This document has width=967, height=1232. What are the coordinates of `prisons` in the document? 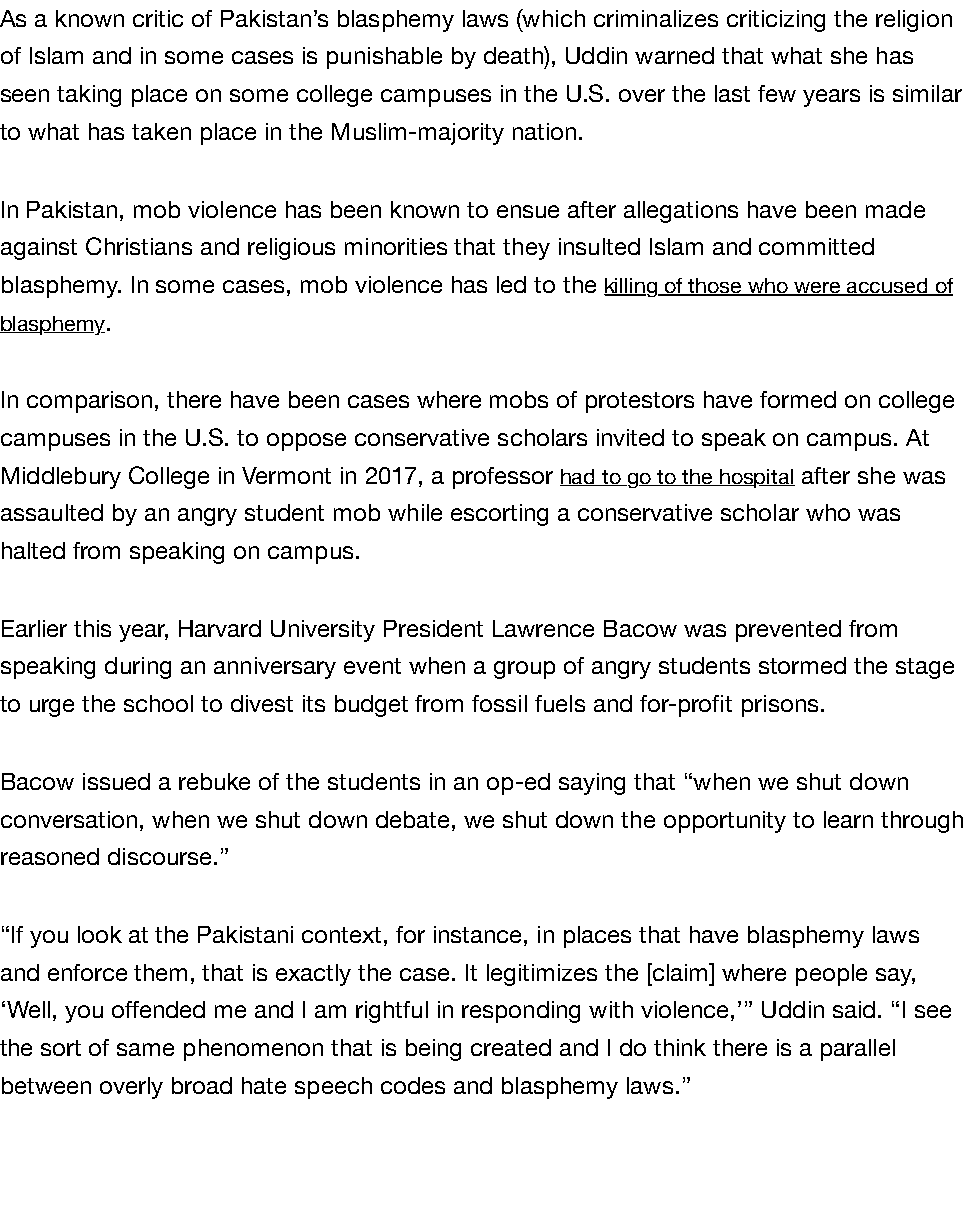 It's located at (780, 706).
